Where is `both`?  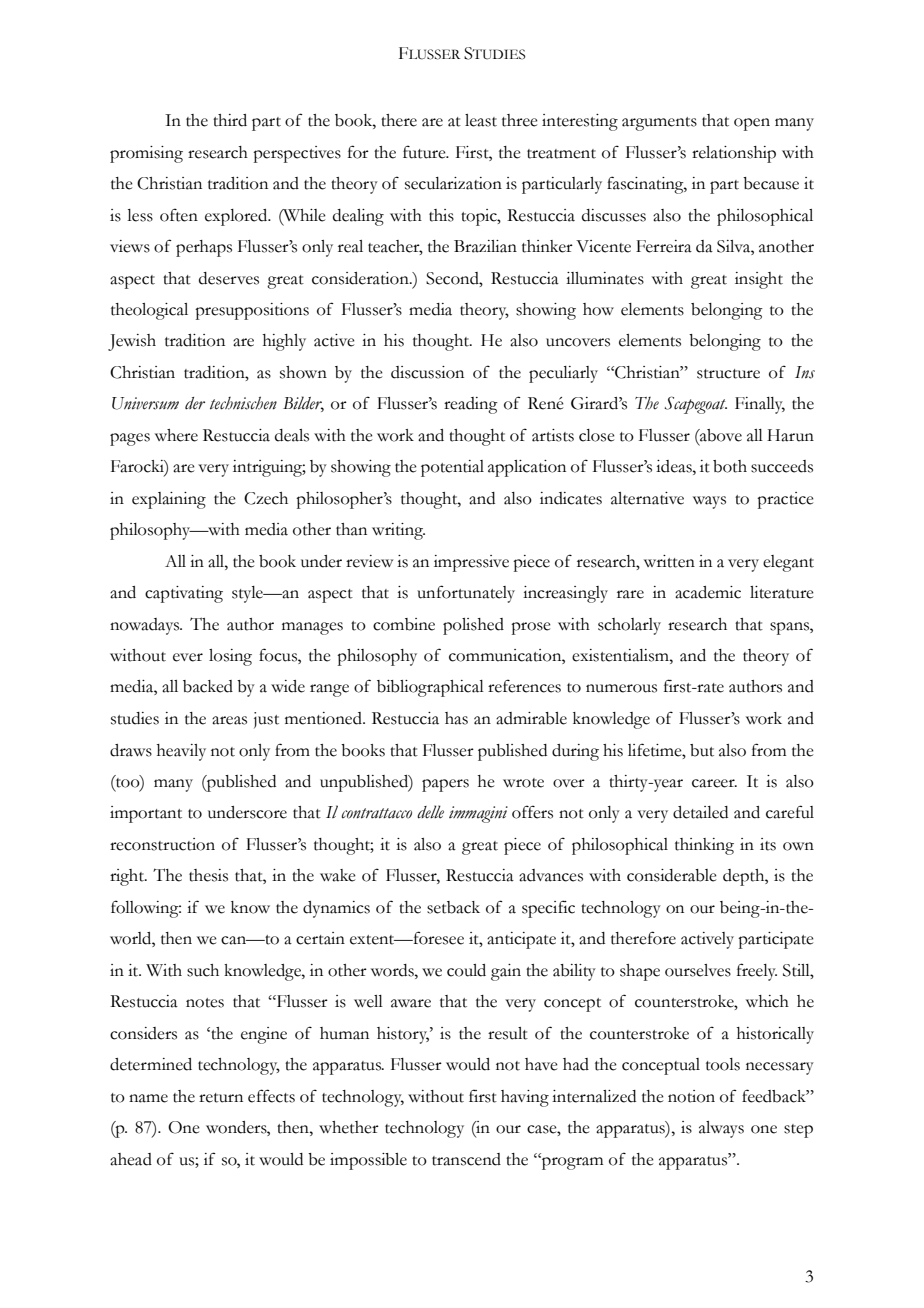
both is located at coordinates (730, 466).
